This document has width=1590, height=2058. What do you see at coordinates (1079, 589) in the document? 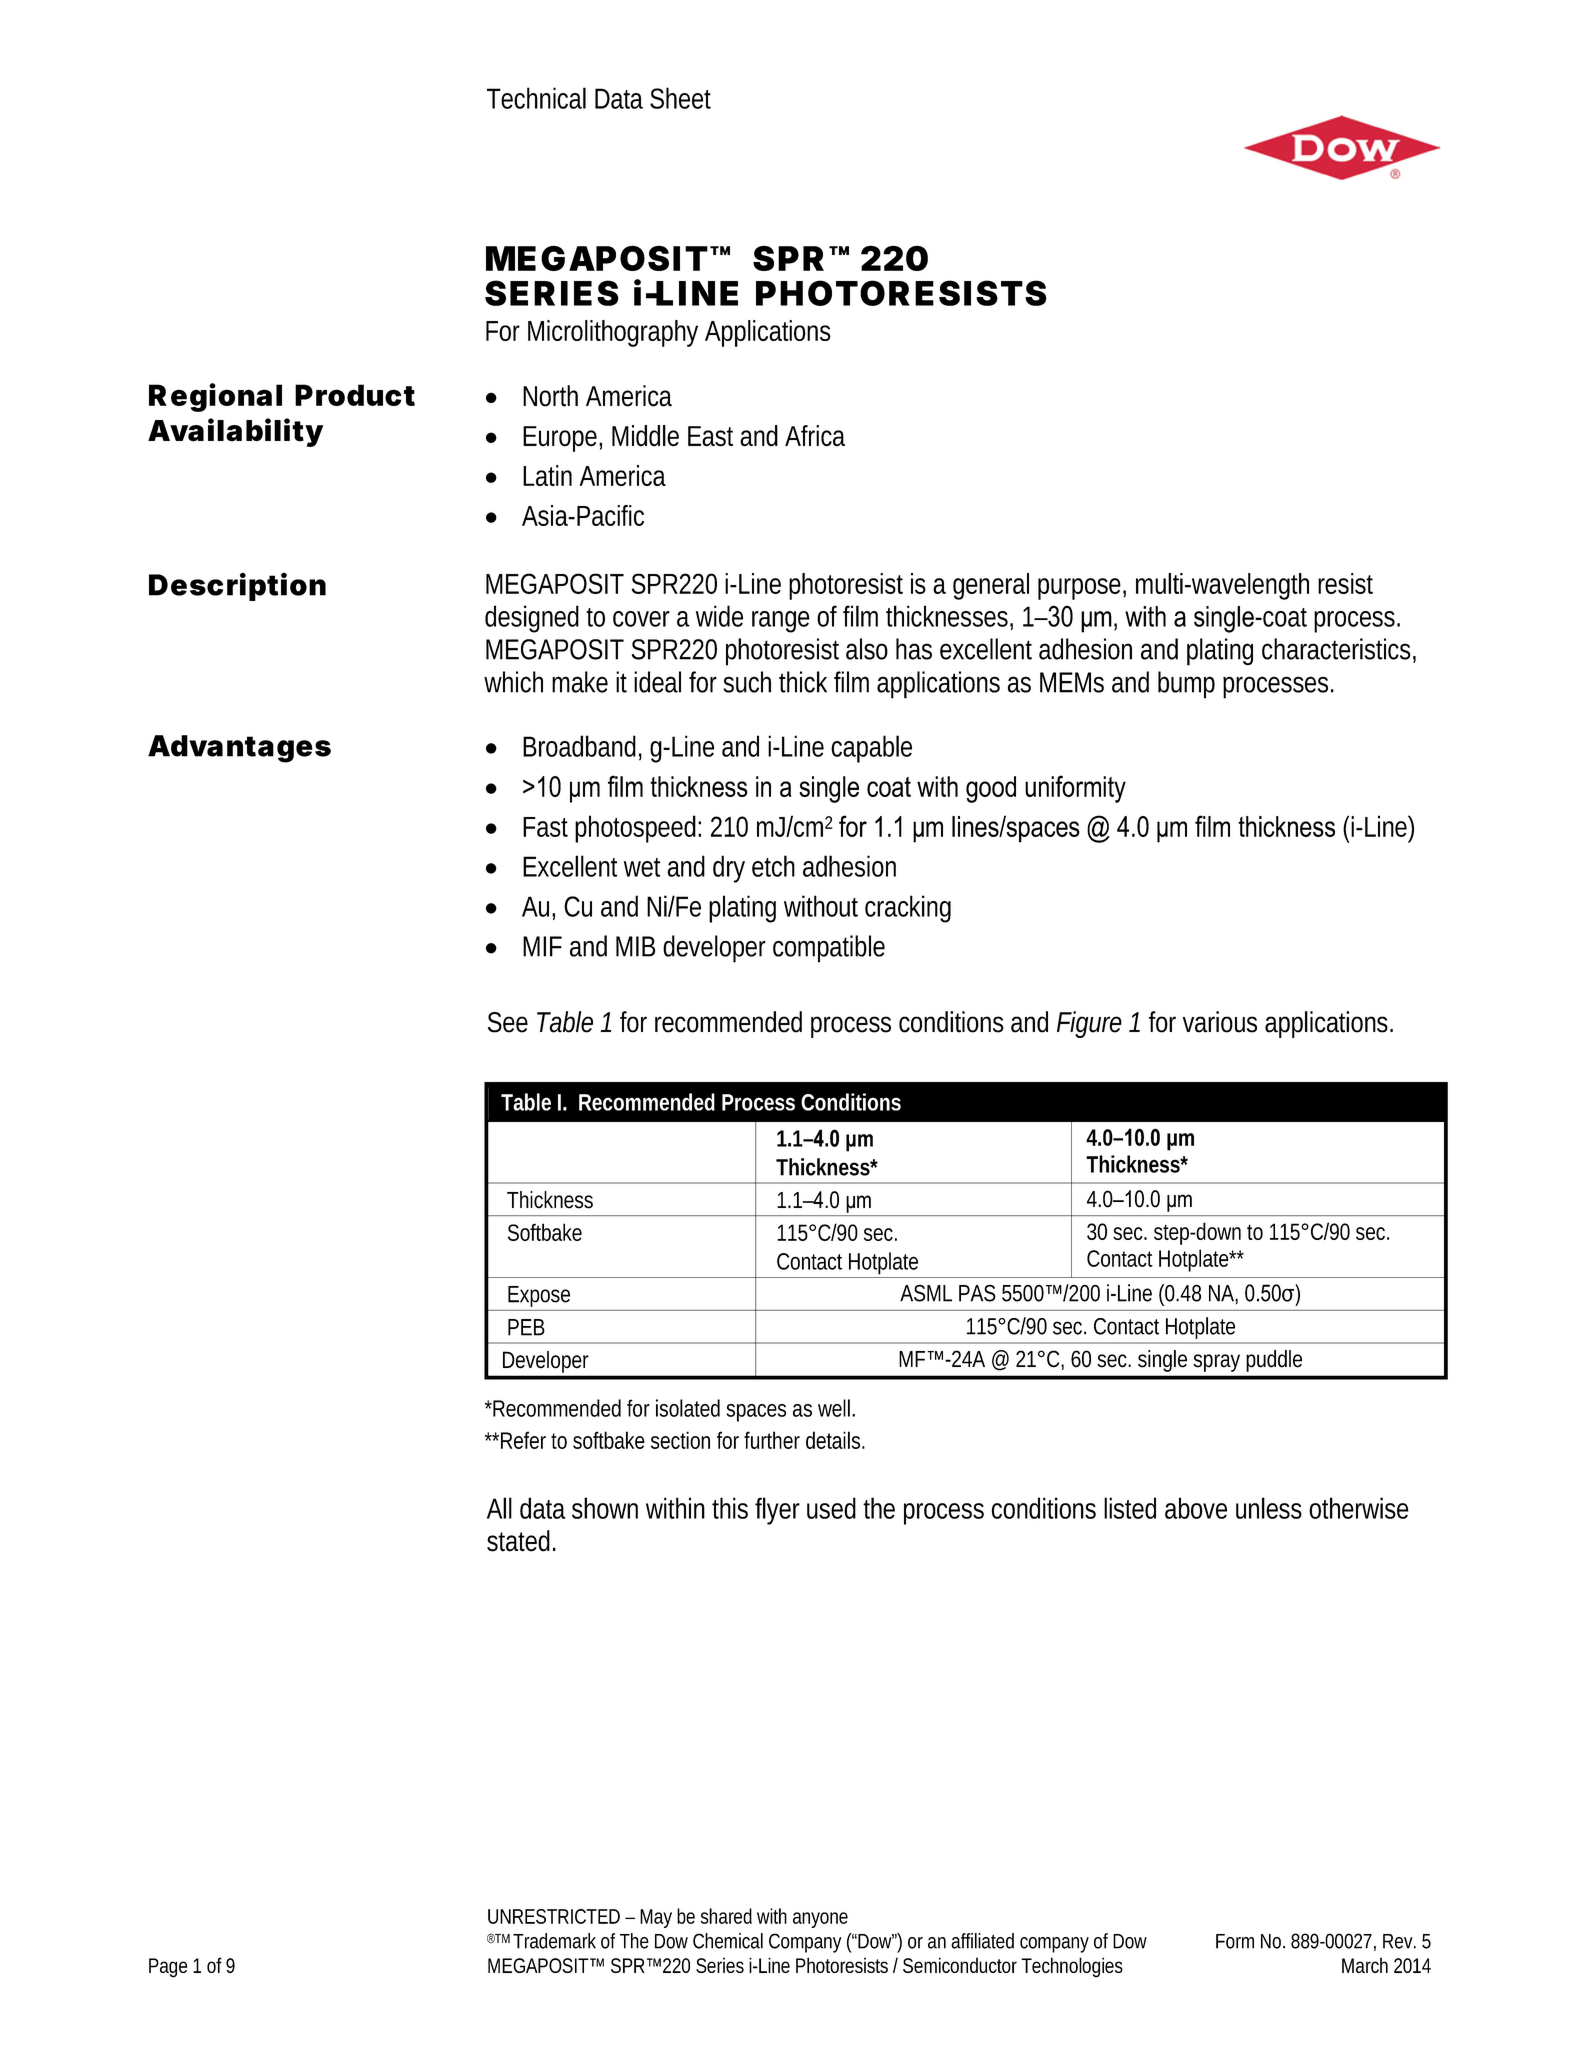
I see `purpose` at bounding box center [1079, 589].
